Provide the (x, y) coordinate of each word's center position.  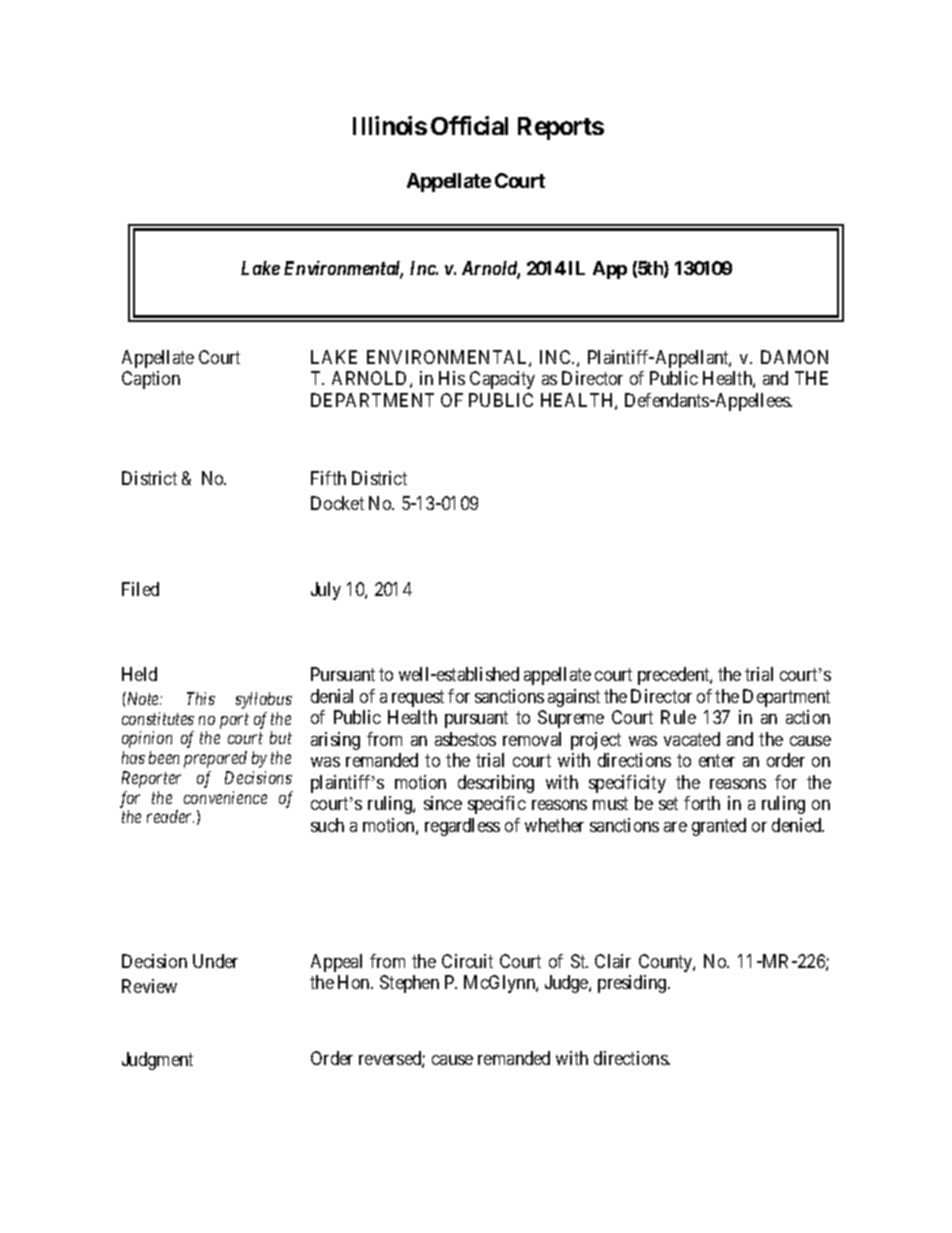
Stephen (409, 984)
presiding (633, 984)
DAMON (794, 357)
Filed (140, 589)
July (326, 591)
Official (469, 125)
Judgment (157, 1061)
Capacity (502, 380)
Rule (678, 717)
